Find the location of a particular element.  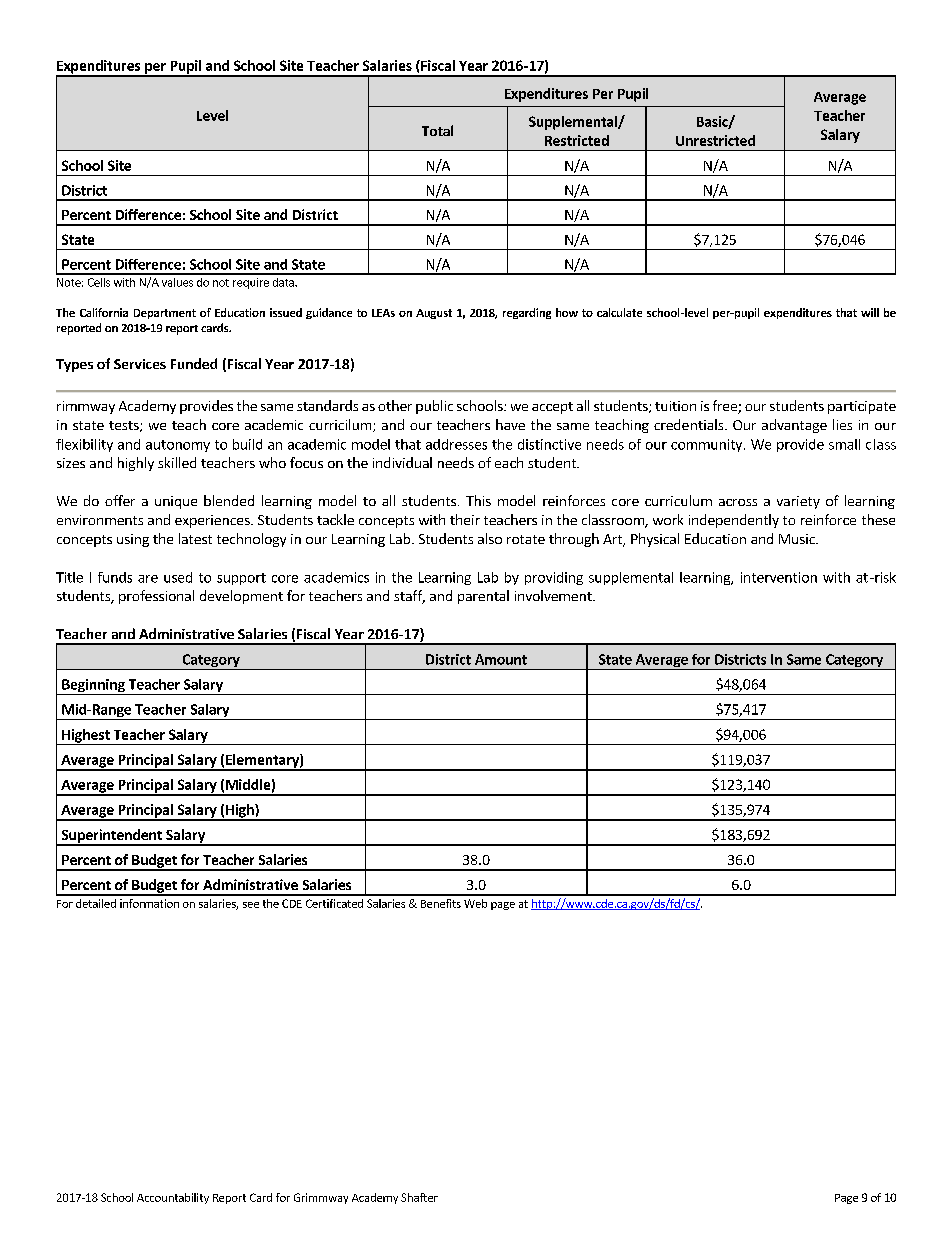

Benefits is located at coordinates (441, 903).
